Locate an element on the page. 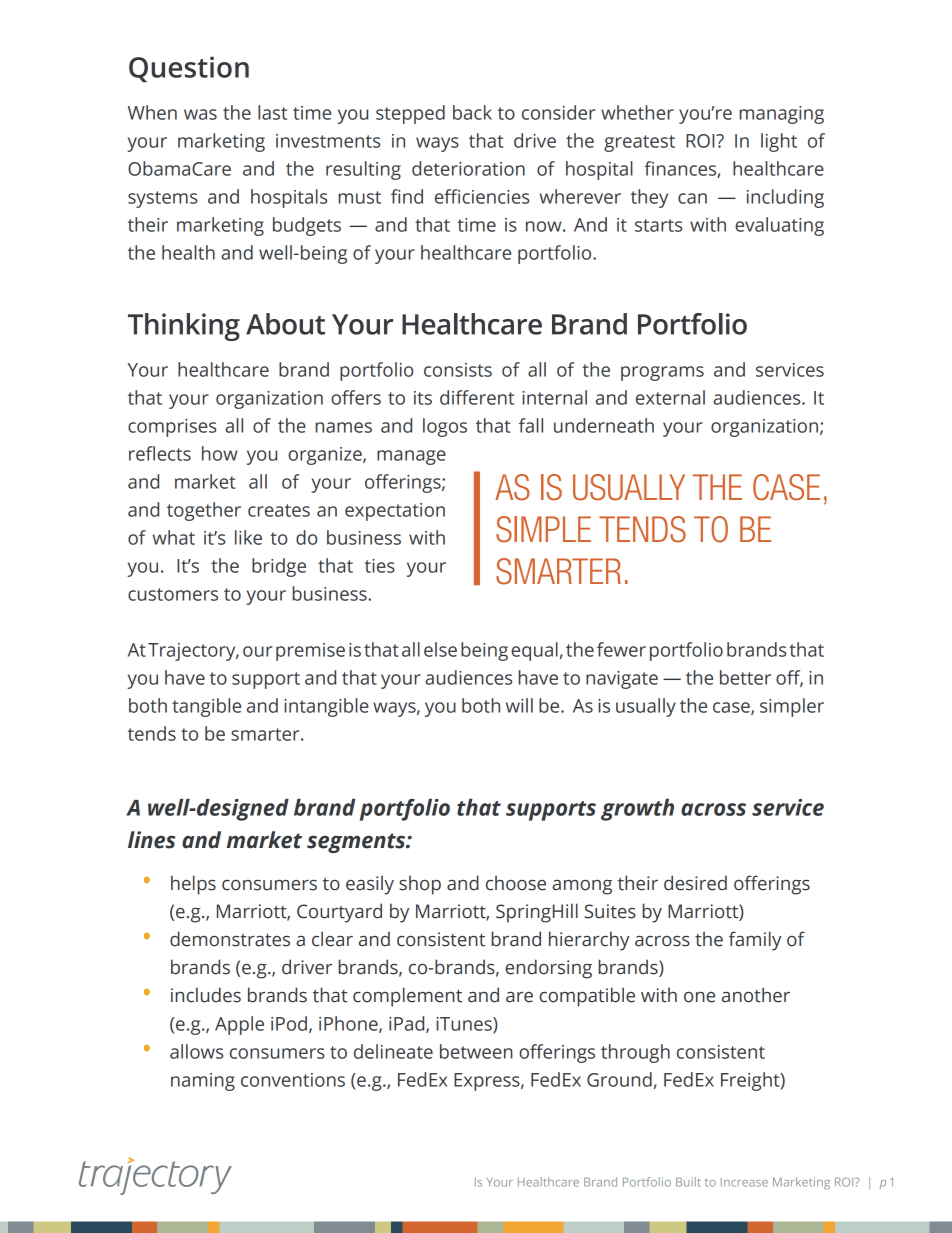  better is located at coordinates (745, 677).
